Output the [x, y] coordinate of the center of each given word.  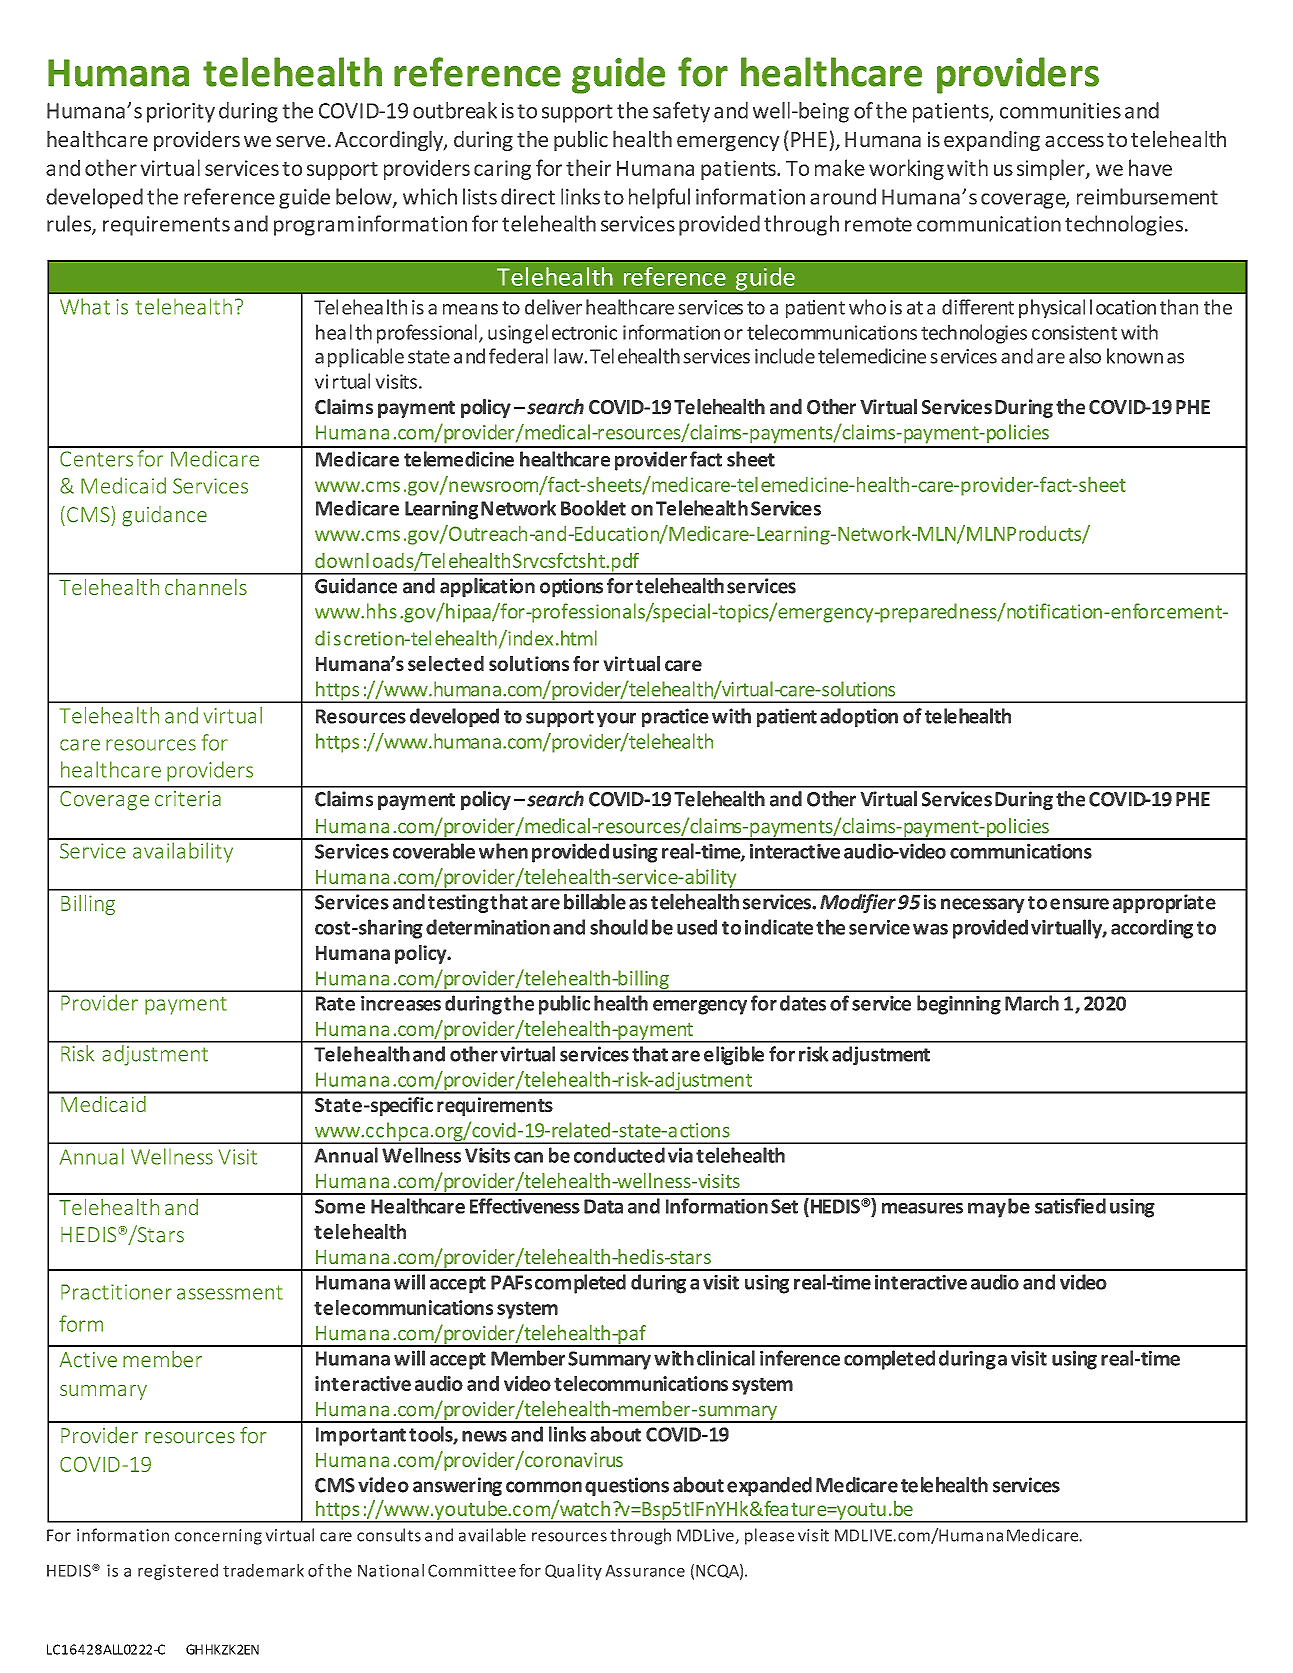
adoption [859, 717]
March [1032, 1003]
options [571, 587]
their [588, 167]
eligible [734, 1055]
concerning [218, 1537]
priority [181, 113]
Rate [335, 1003]
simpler [1052, 169]
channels [206, 587]
